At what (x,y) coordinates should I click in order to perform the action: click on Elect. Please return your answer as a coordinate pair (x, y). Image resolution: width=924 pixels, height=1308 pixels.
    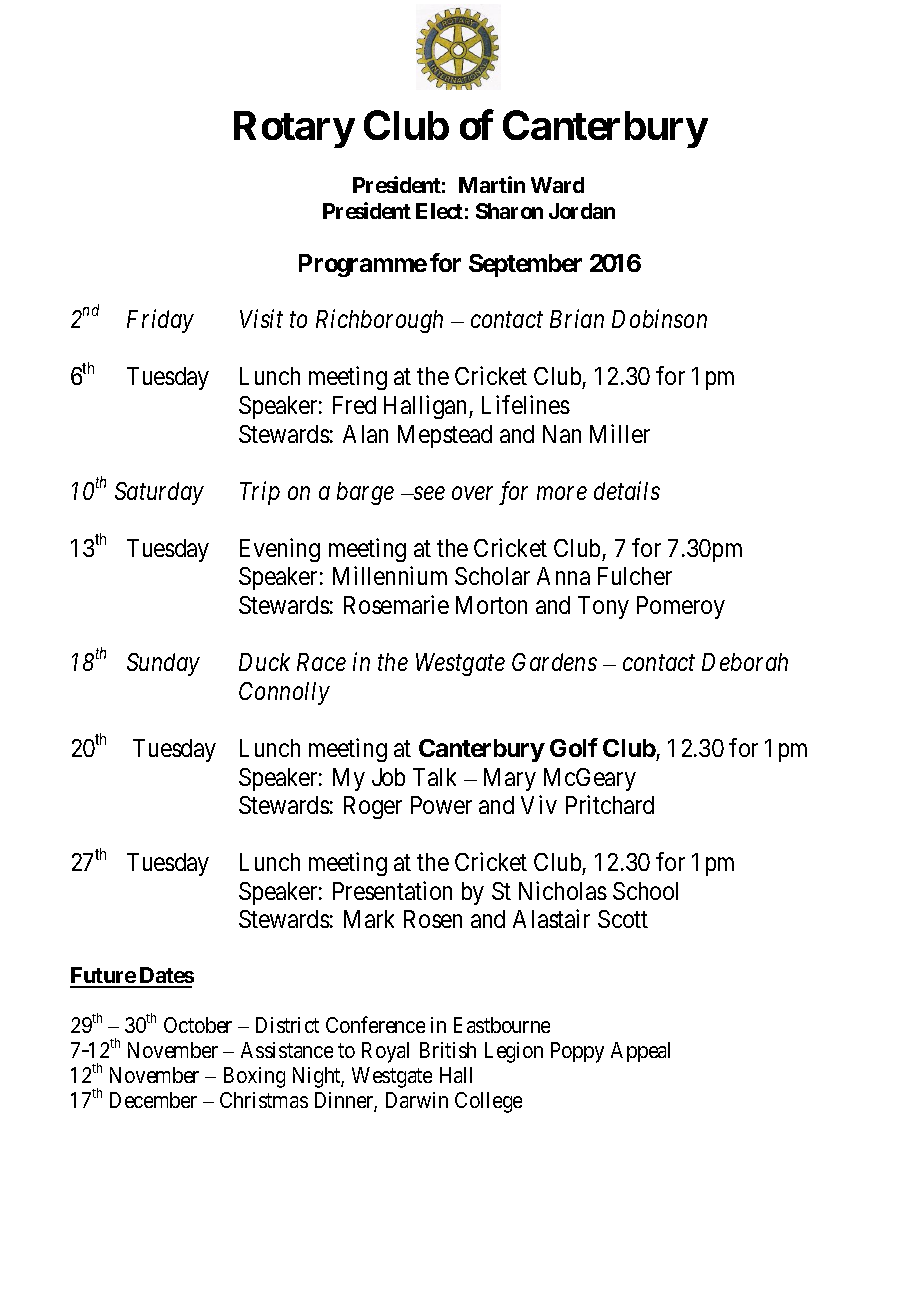
    Looking at the image, I should click on (439, 211).
